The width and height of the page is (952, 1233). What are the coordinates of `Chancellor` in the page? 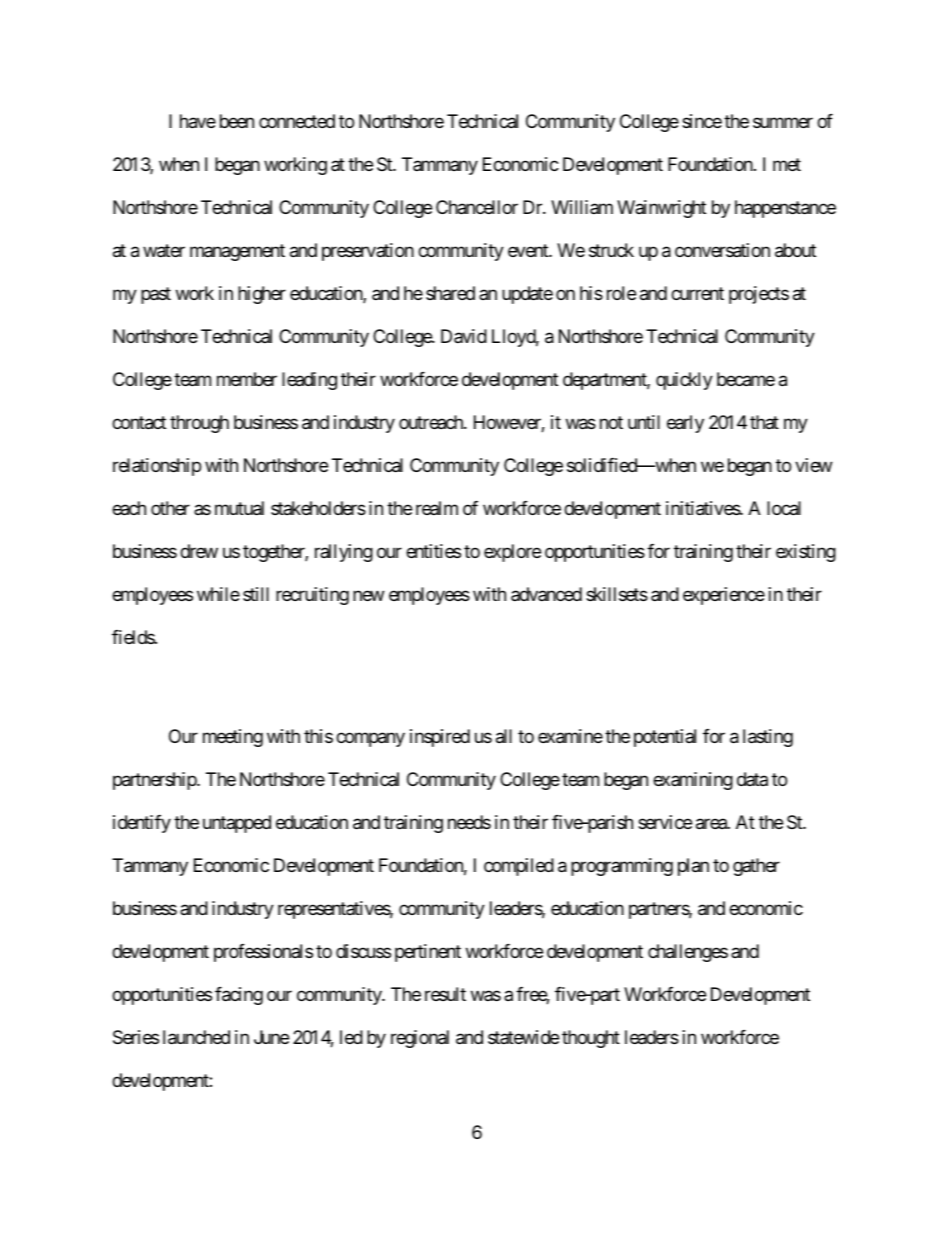 It's located at (477, 207).
